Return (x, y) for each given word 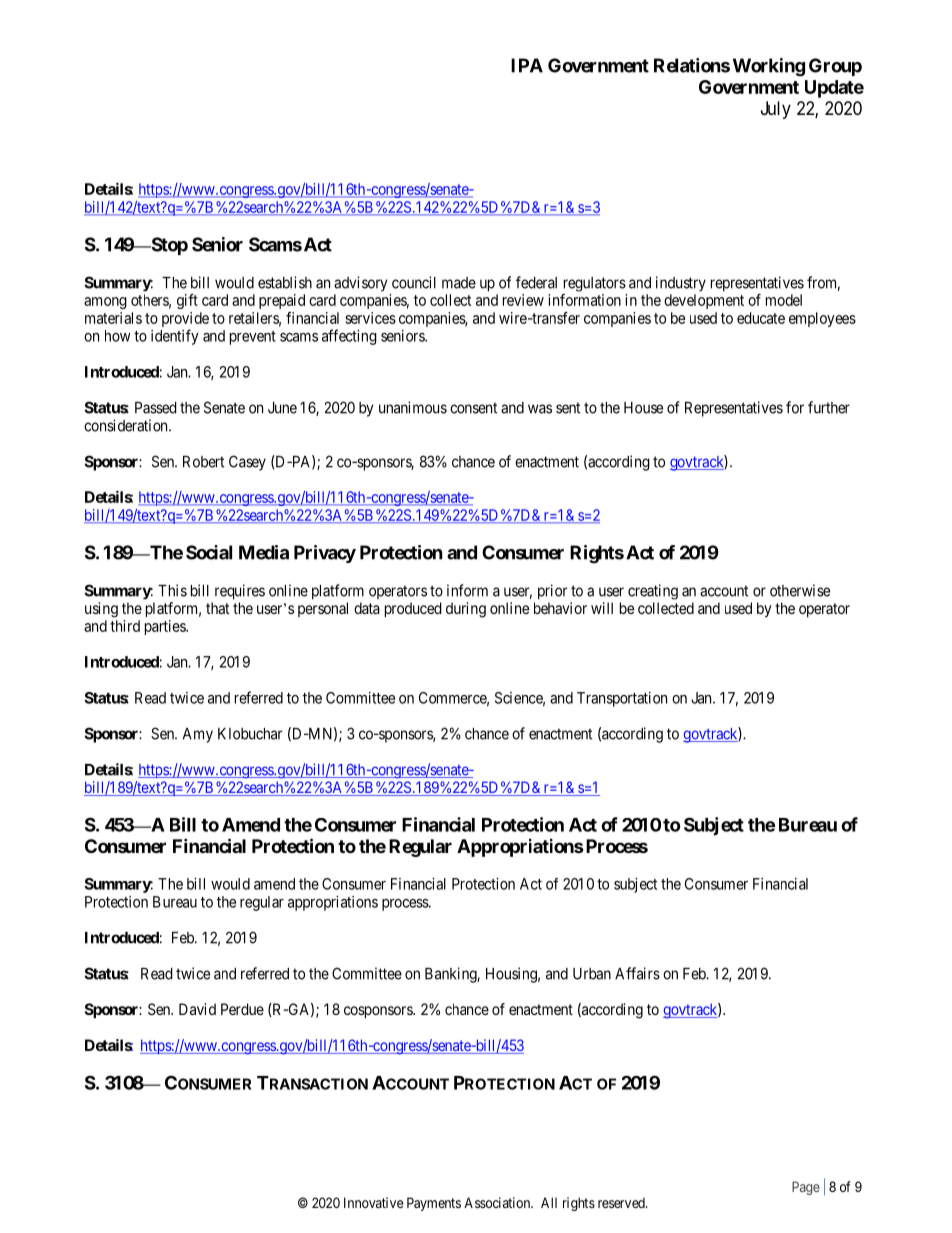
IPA (527, 65)
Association (498, 1202)
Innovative (373, 1202)
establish (285, 282)
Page (806, 1188)
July (776, 110)
